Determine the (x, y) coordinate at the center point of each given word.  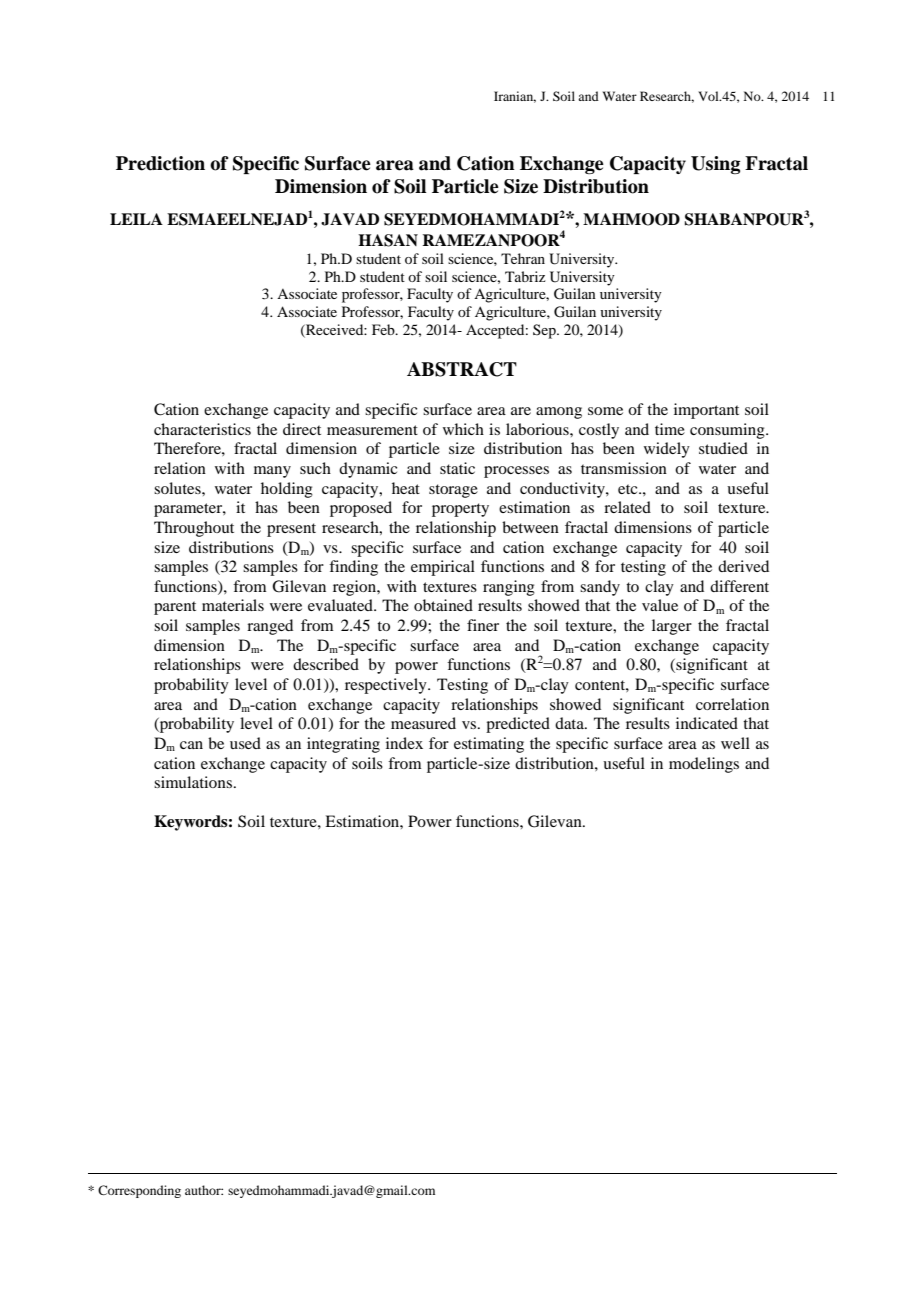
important (706, 411)
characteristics (202, 429)
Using (716, 165)
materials (233, 605)
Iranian (515, 97)
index (404, 743)
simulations (193, 782)
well (735, 743)
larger (672, 627)
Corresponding (139, 1191)
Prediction (160, 163)
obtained (443, 605)
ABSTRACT (462, 369)
